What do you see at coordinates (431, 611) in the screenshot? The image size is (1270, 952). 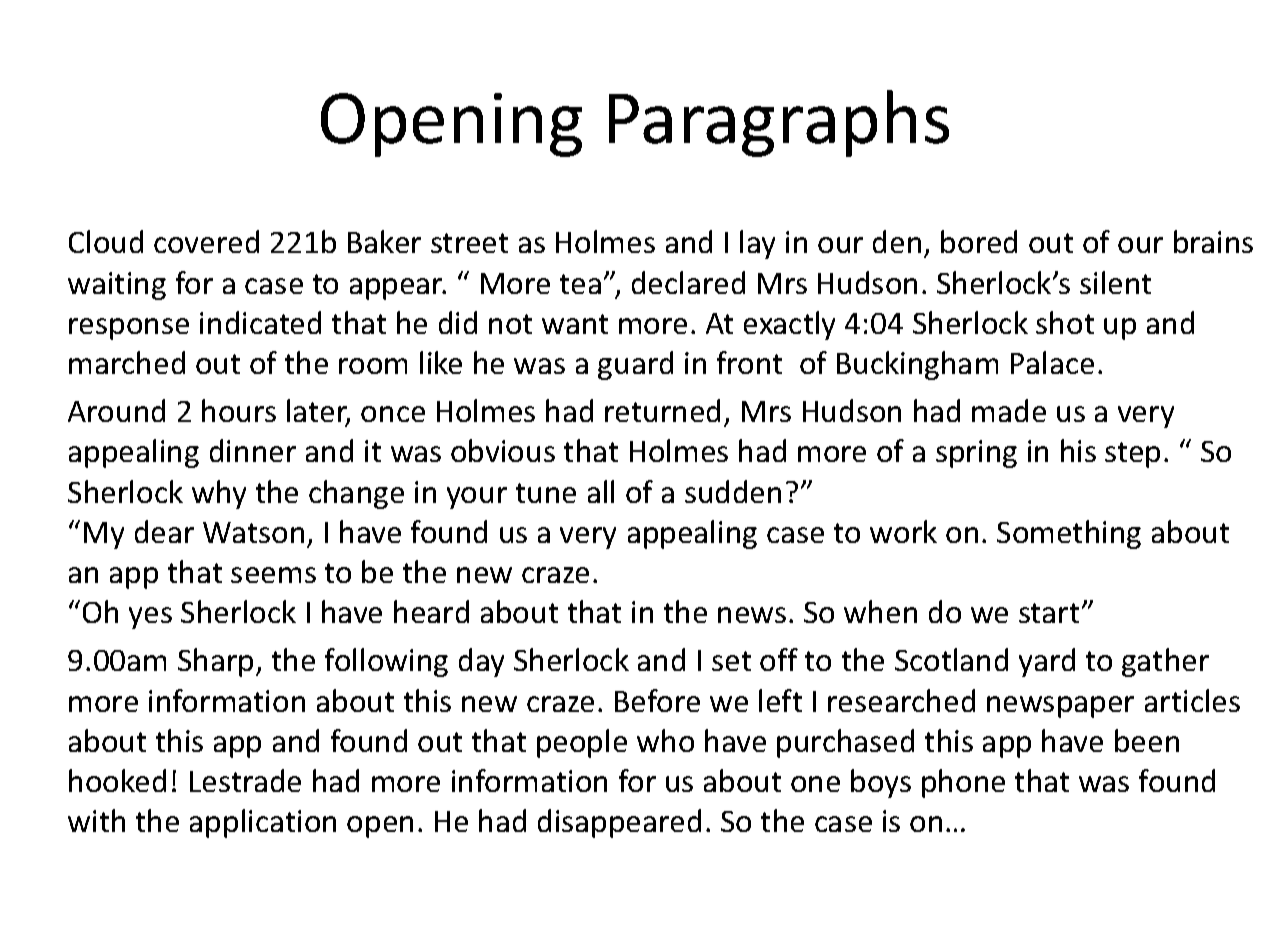 I see `heard` at bounding box center [431, 611].
